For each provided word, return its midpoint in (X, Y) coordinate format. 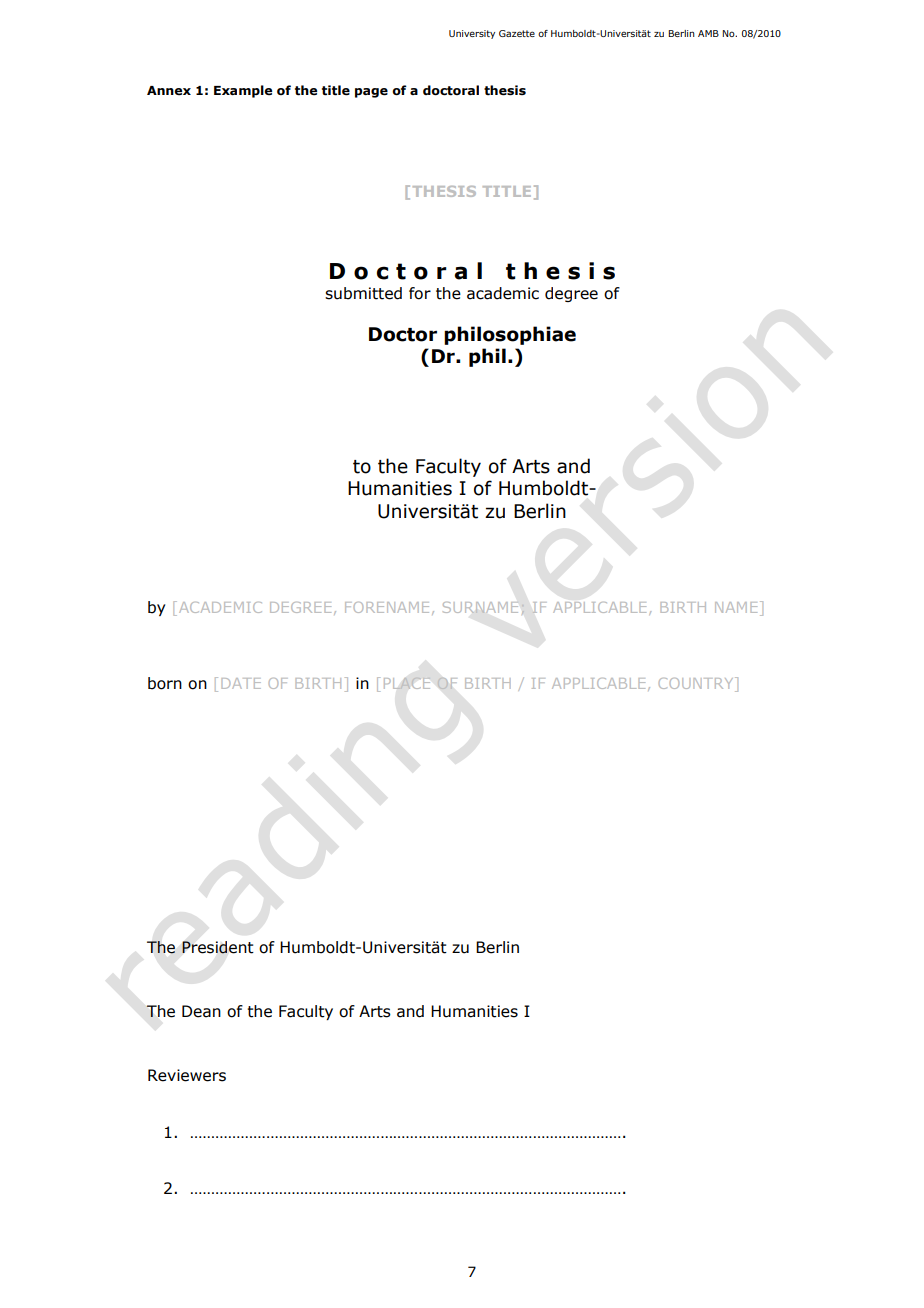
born (165, 683)
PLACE (407, 683)
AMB (708, 33)
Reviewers (187, 1075)
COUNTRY (697, 683)
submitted (363, 293)
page (371, 93)
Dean (201, 1011)
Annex (169, 91)
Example (243, 91)
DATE (241, 683)
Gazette (517, 33)
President (218, 947)
